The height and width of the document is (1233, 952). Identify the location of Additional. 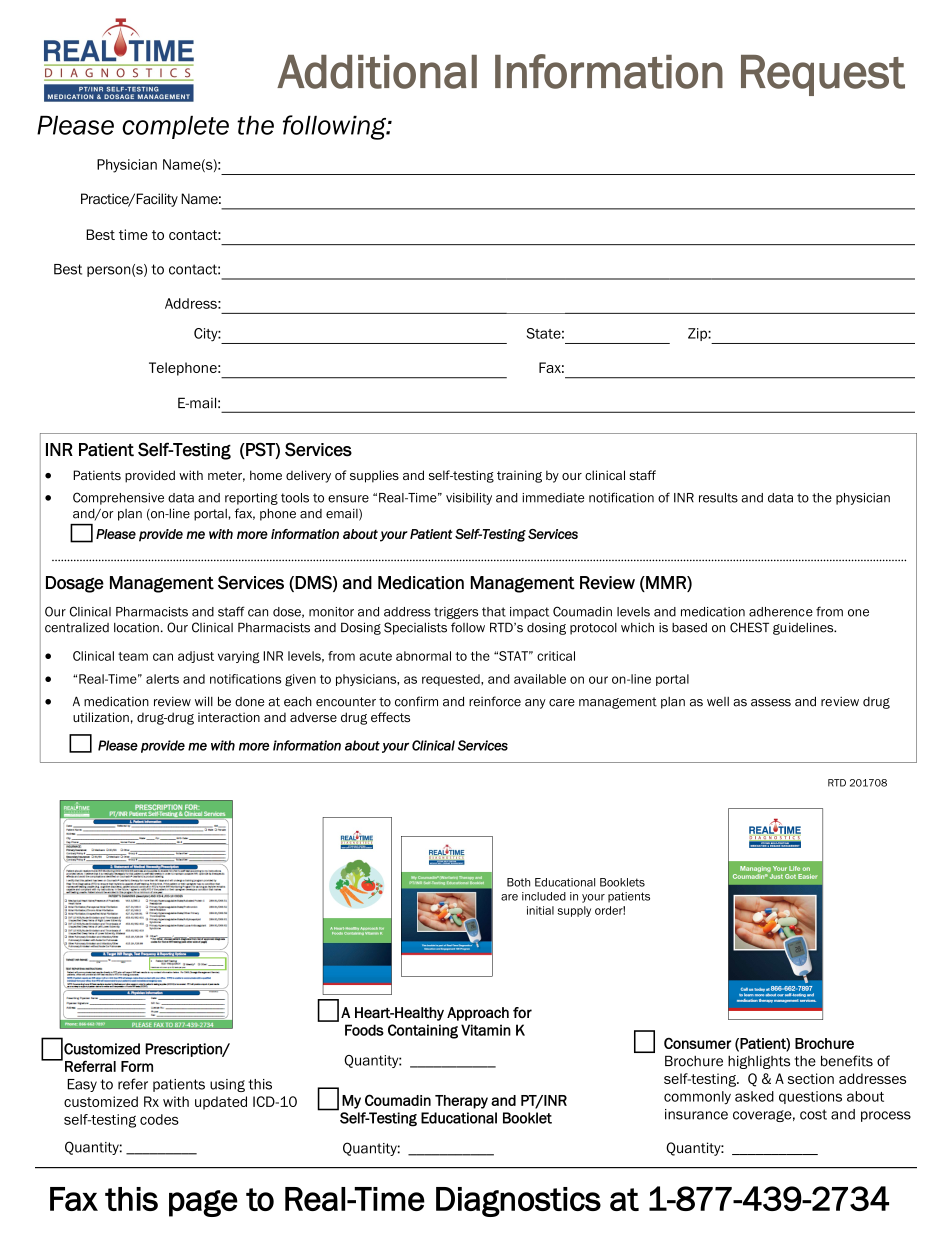
(377, 72).
